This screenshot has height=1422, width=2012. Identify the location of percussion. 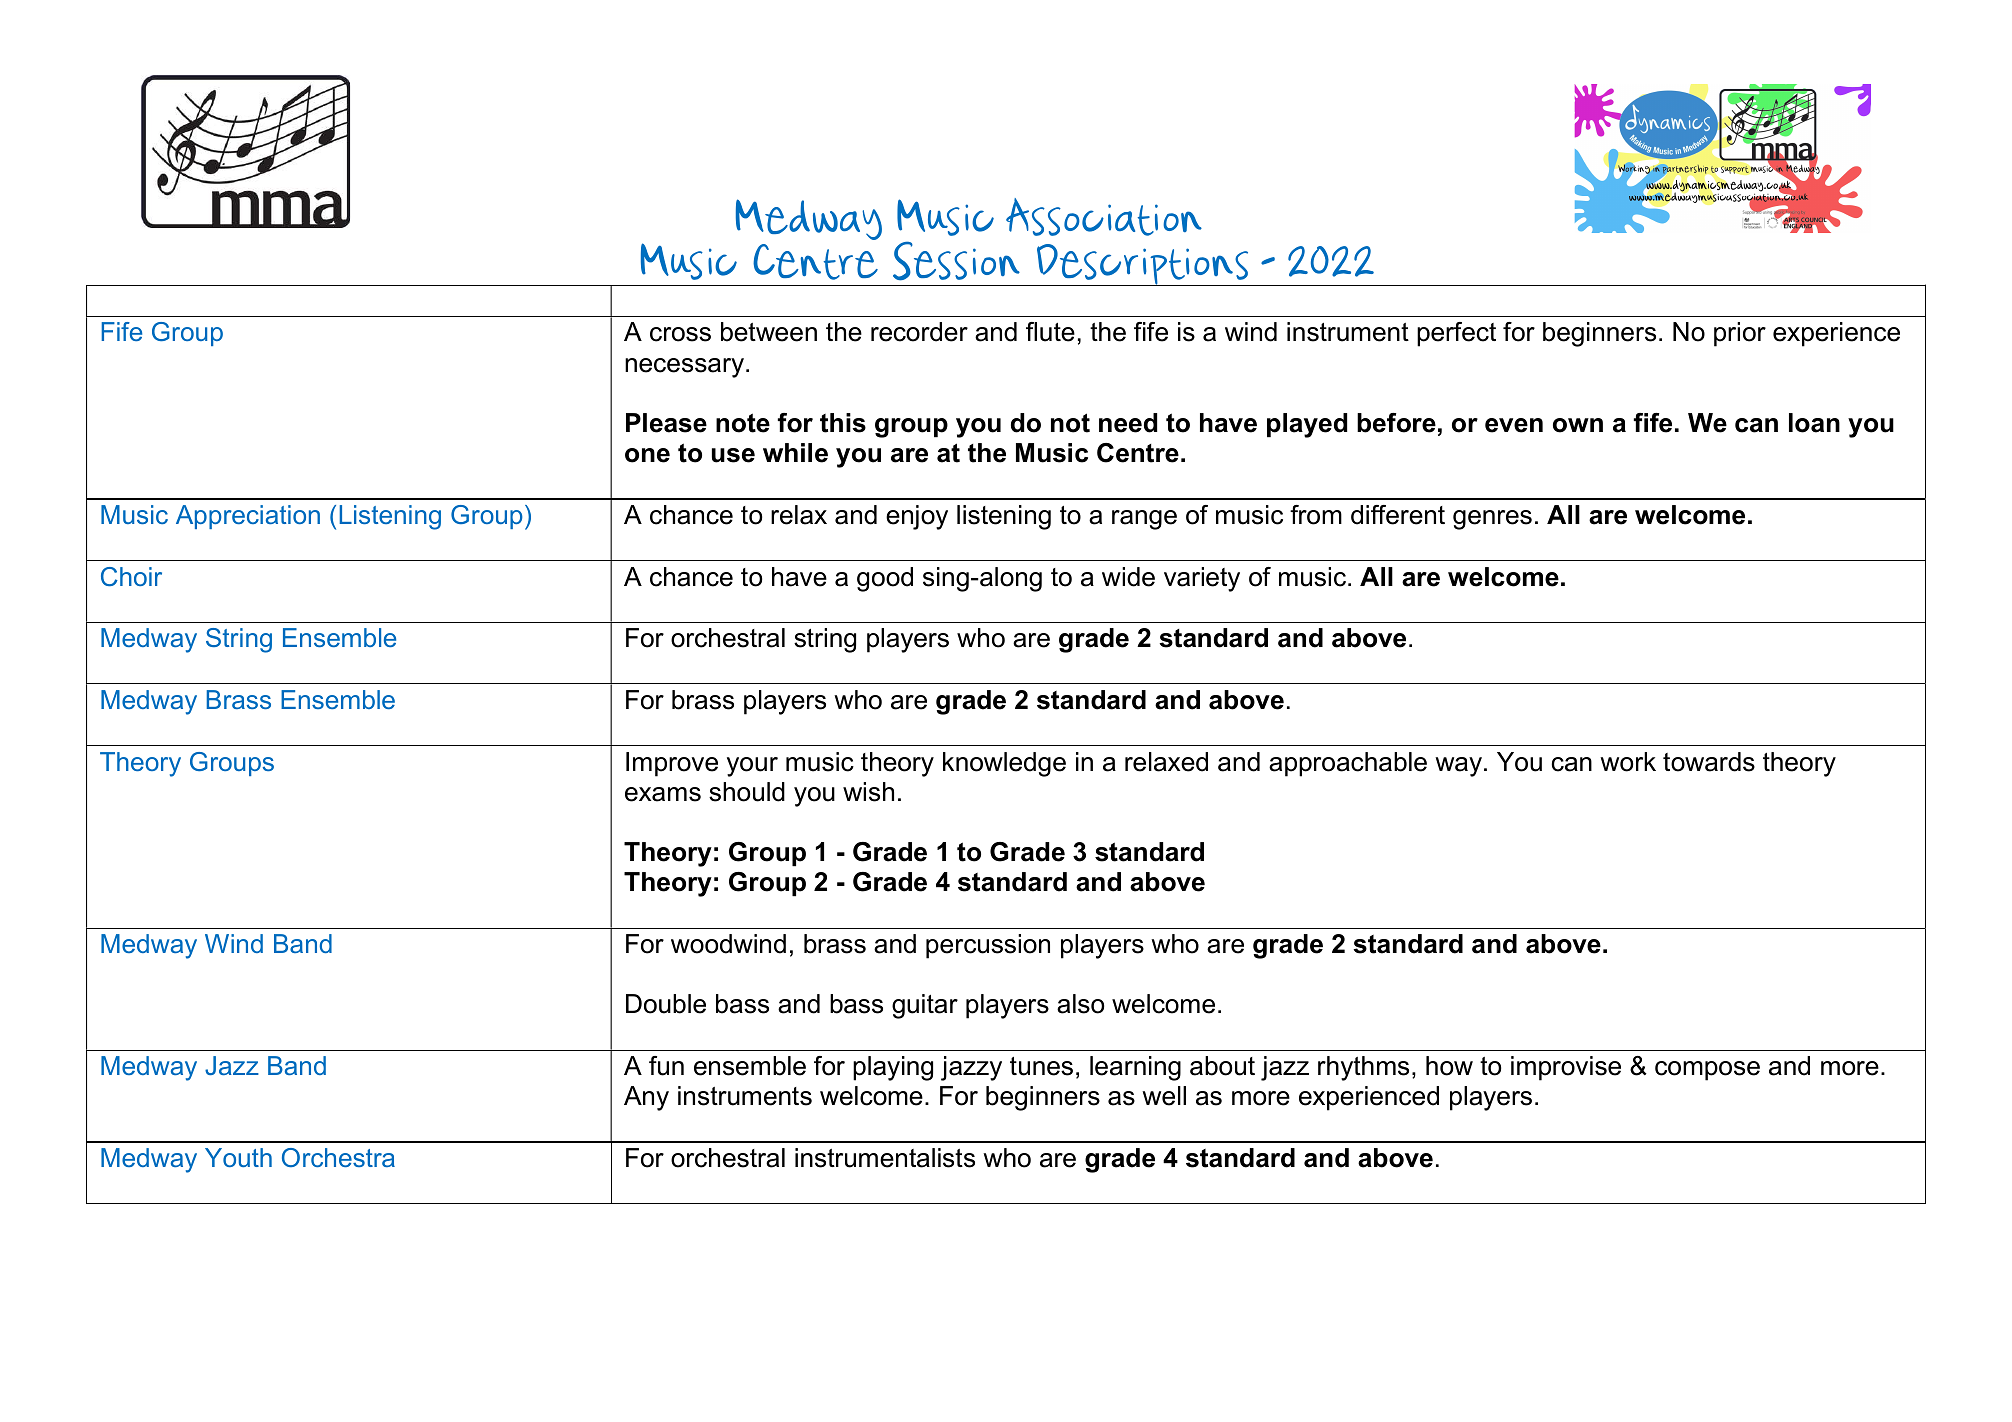
(988, 946).
